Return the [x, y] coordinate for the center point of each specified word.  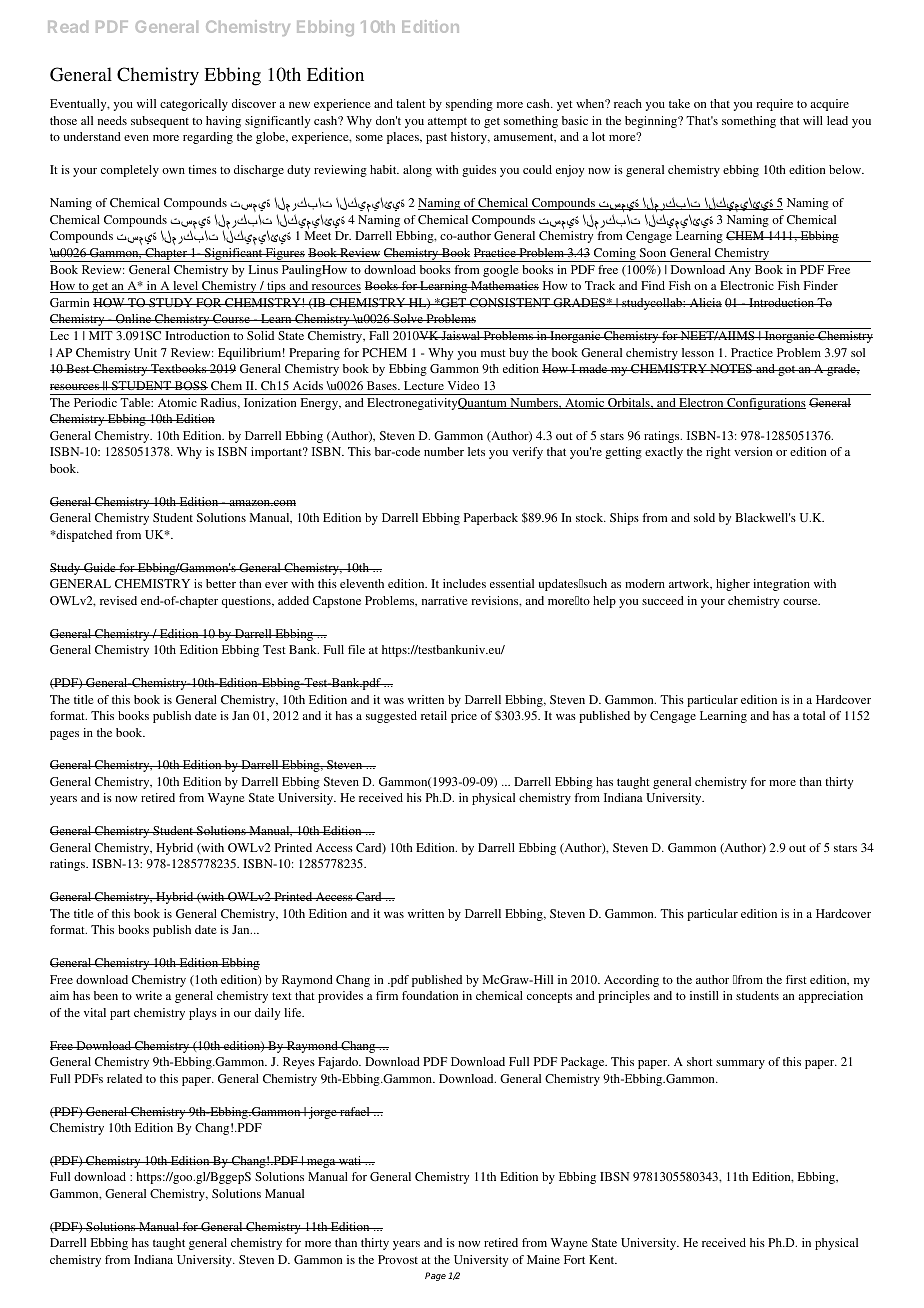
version [753, 451]
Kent [603, 1259]
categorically [194, 105]
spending [469, 105]
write [149, 995]
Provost [398, 1259]
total [814, 715]
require [774, 105]
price [464, 717]
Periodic [95, 402]
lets [476, 451]
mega [321, 1163]
